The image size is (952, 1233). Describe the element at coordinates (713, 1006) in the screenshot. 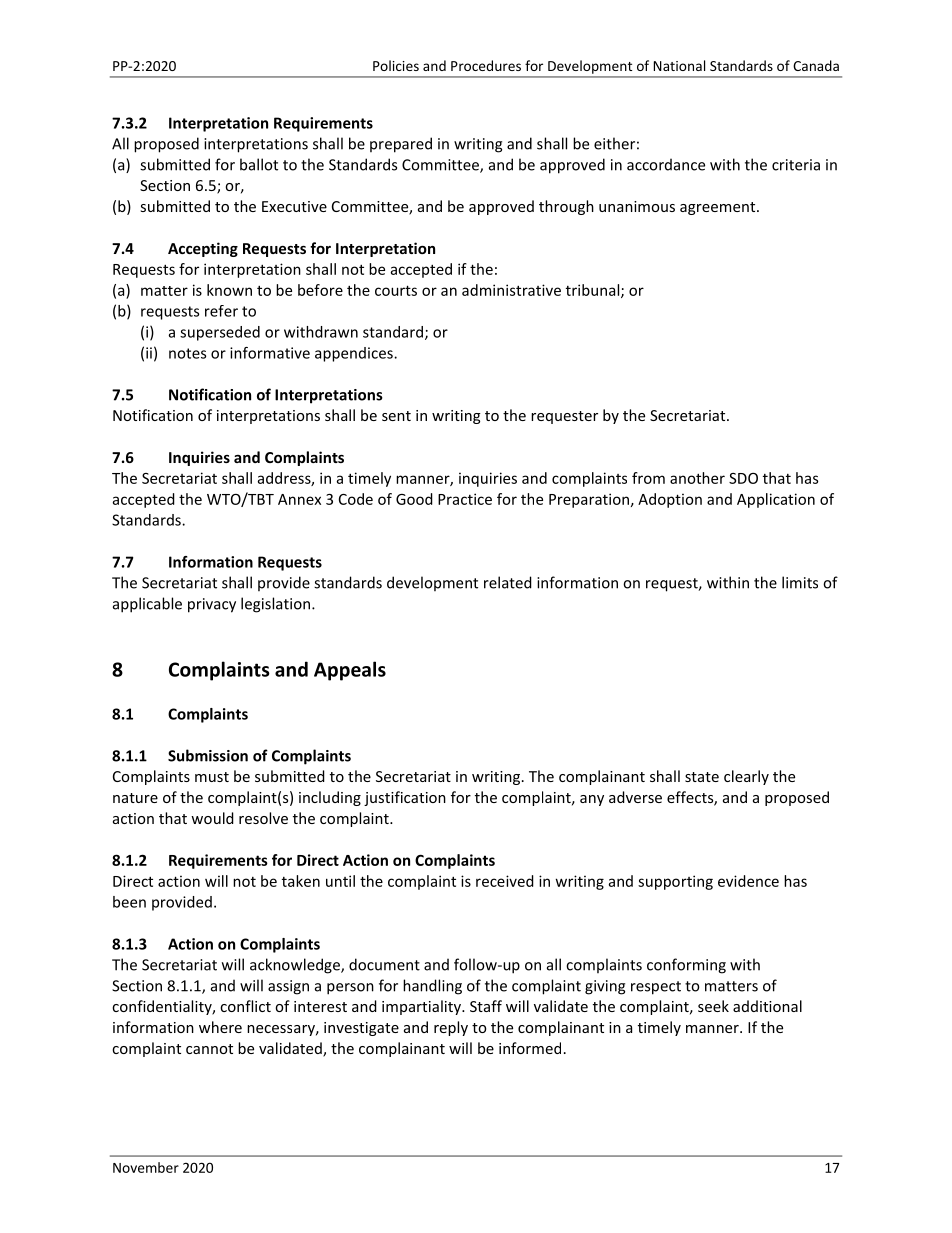

I see `seek` at that location.
